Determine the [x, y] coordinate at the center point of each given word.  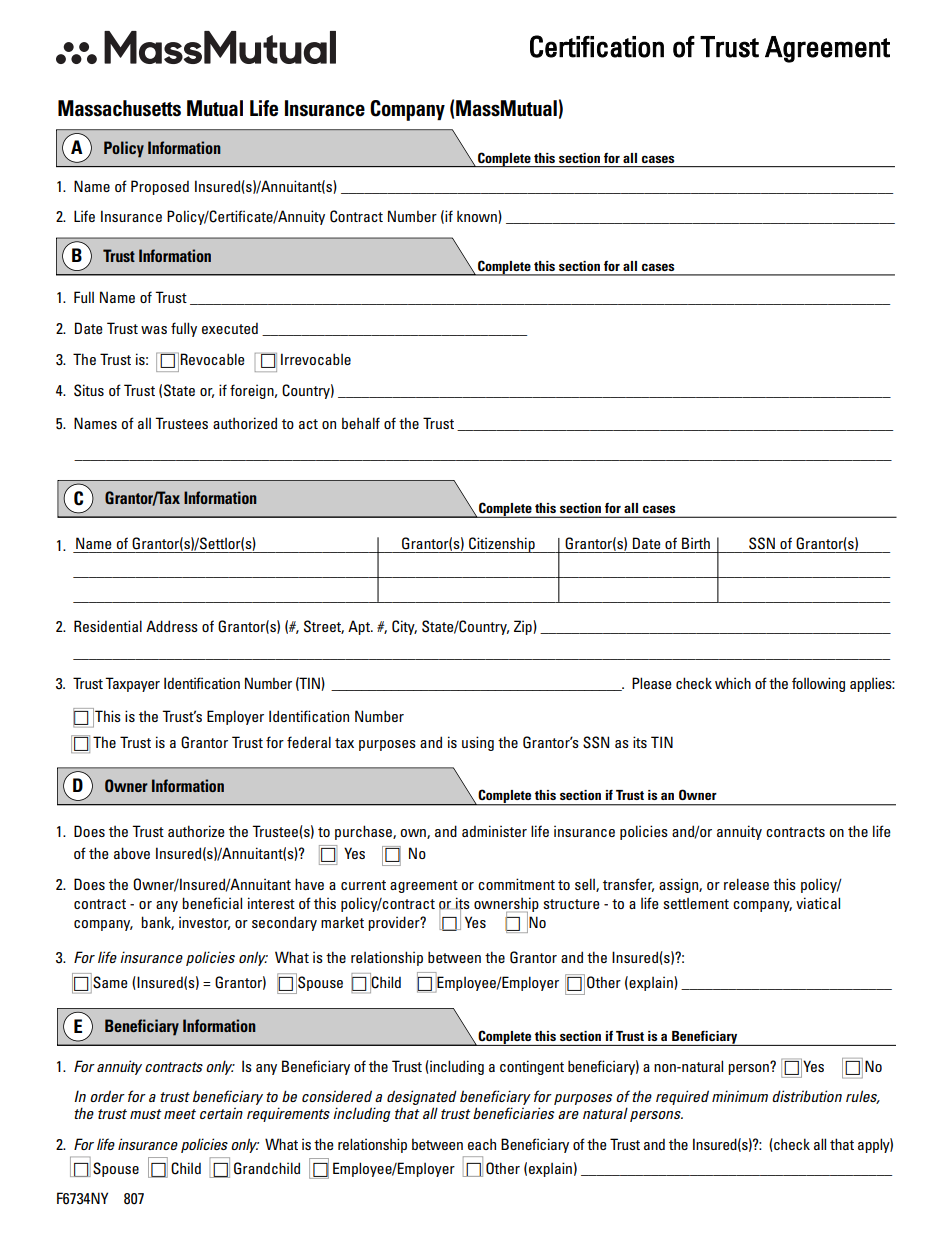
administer [494, 831]
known [478, 217]
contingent [532, 1067]
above [132, 853]
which [733, 683]
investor [204, 923]
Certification [597, 46]
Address [172, 626]
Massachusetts [119, 108]
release [746, 884]
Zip [524, 627]
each [482, 1144]
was [154, 330]
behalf [361, 423]
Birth [696, 543]
